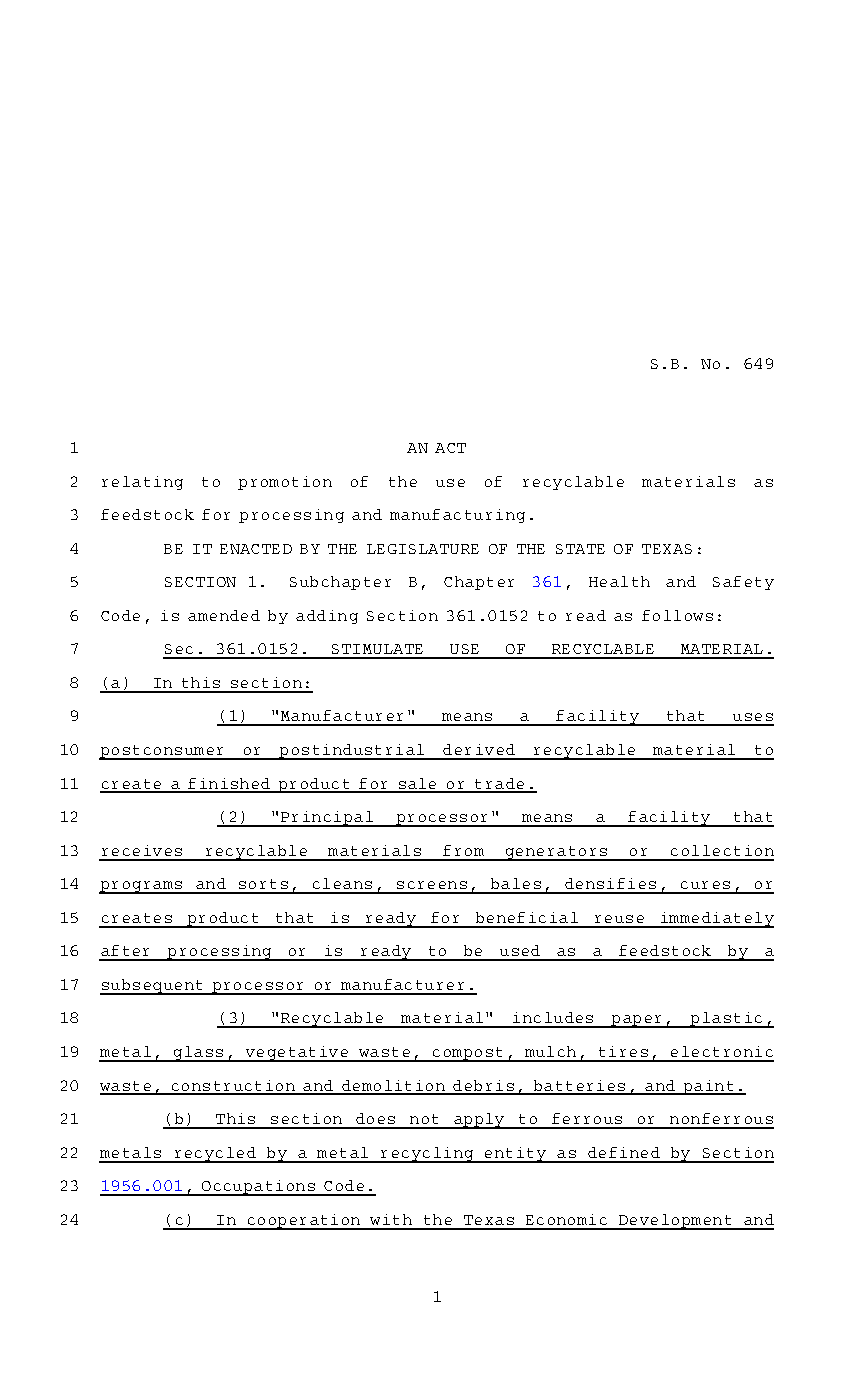 The height and width of the screenshot is (1400, 849). What do you see at coordinates (224, 615) in the screenshot?
I see `amended` at bounding box center [224, 615].
